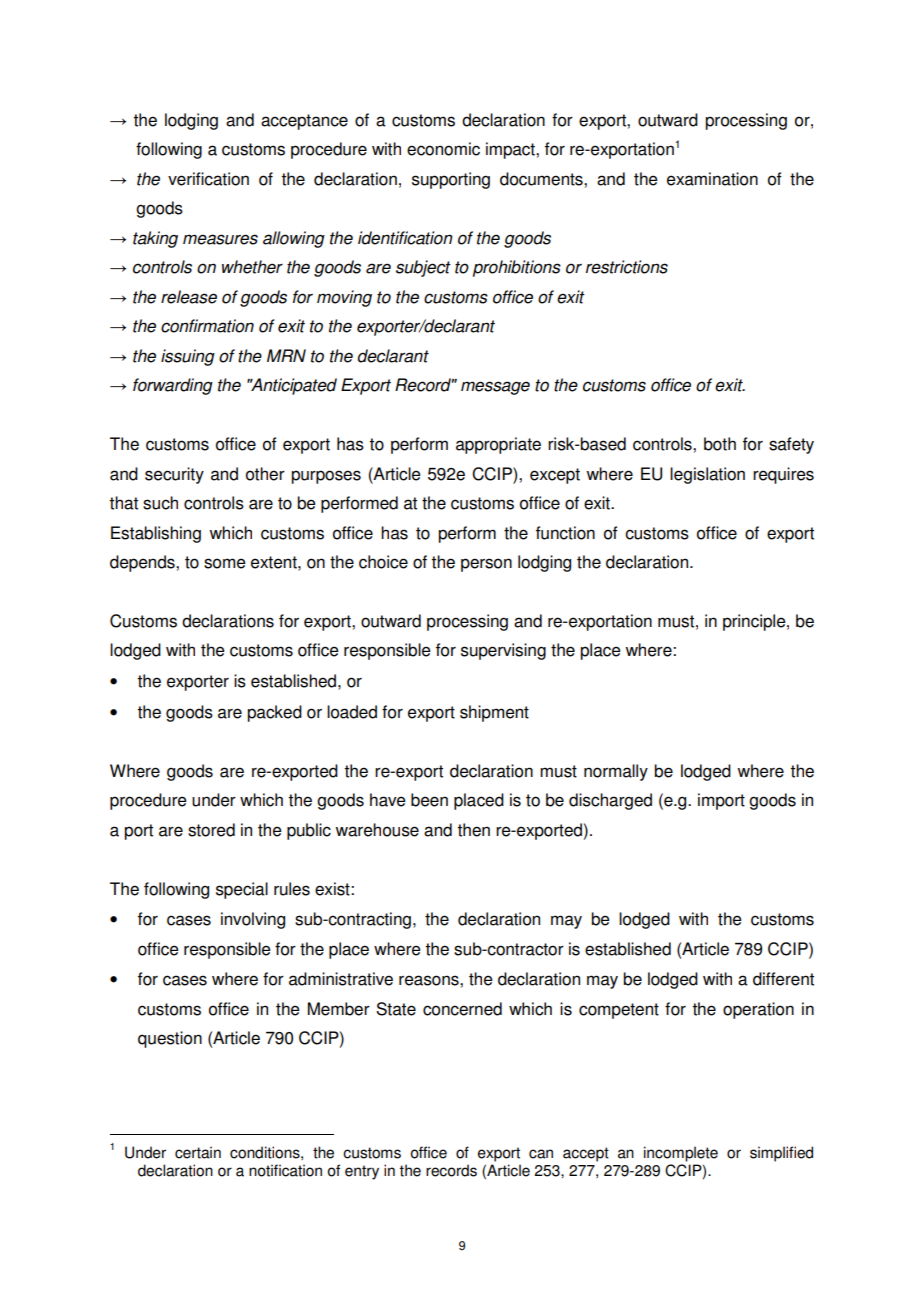 Image resolution: width=924 pixels, height=1308 pixels. Describe the element at coordinates (681, 1154) in the screenshot. I see `incomplete` at that location.
